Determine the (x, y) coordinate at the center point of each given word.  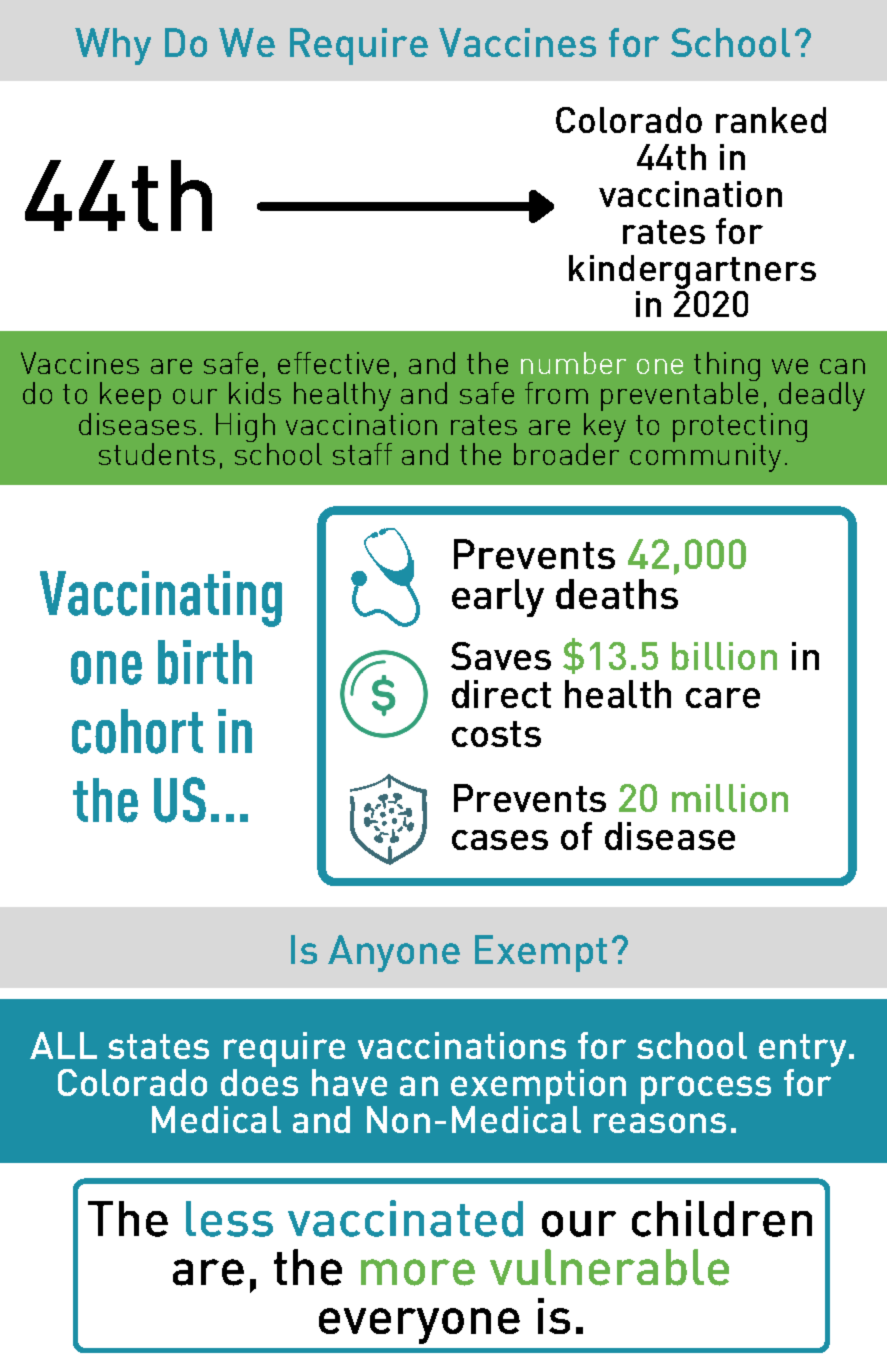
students (157, 454)
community (705, 456)
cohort (137, 731)
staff (362, 454)
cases (500, 840)
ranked (771, 120)
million (730, 798)
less (229, 1219)
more (418, 1272)
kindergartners (692, 272)
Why (113, 46)
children (722, 1218)
